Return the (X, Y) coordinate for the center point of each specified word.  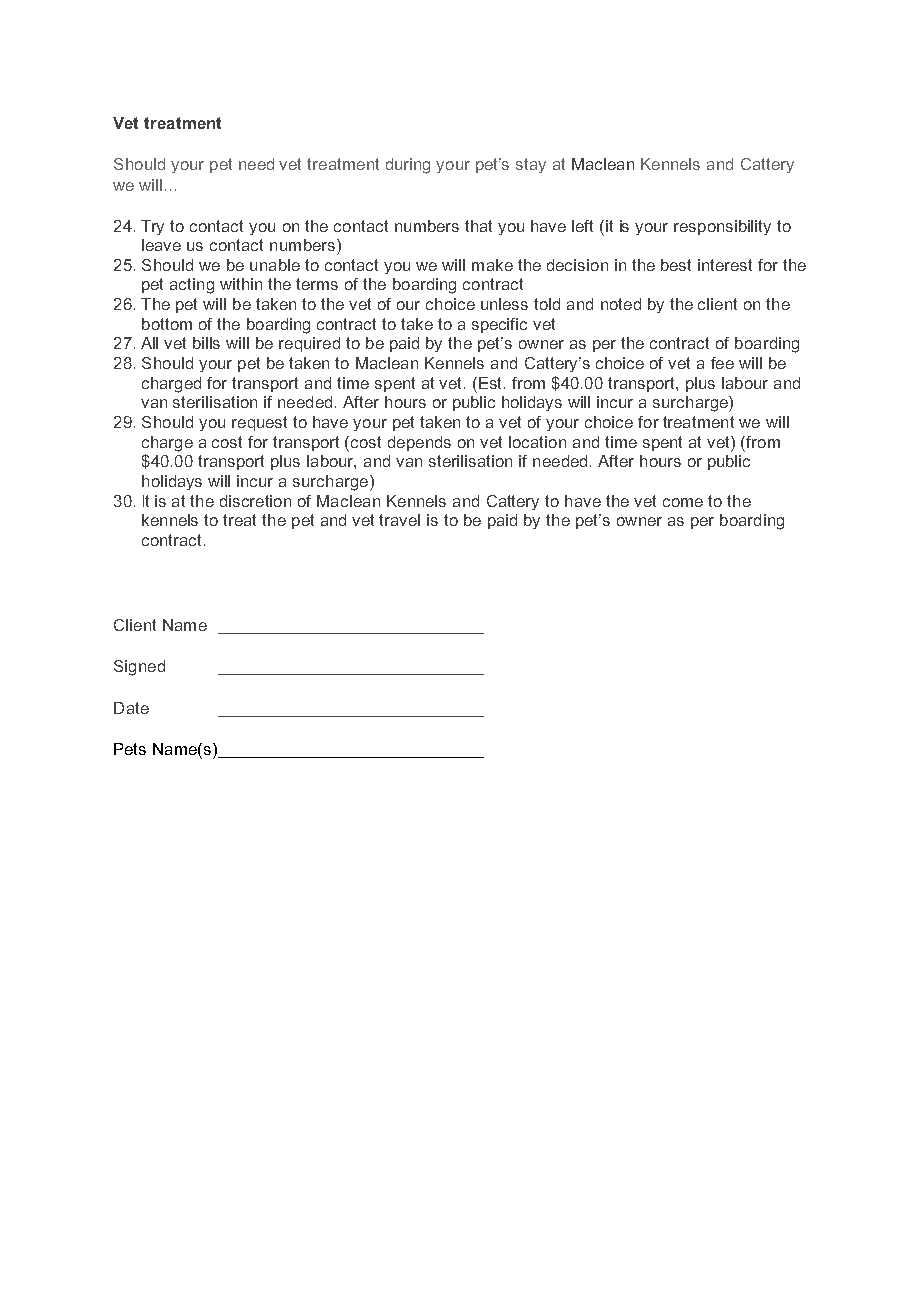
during (408, 166)
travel (399, 520)
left (582, 226)
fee (722, 363)
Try (152, 227)
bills (206, 343)
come (683, 502)
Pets (130, 749)
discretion (255, 501)
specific (499, 325)
